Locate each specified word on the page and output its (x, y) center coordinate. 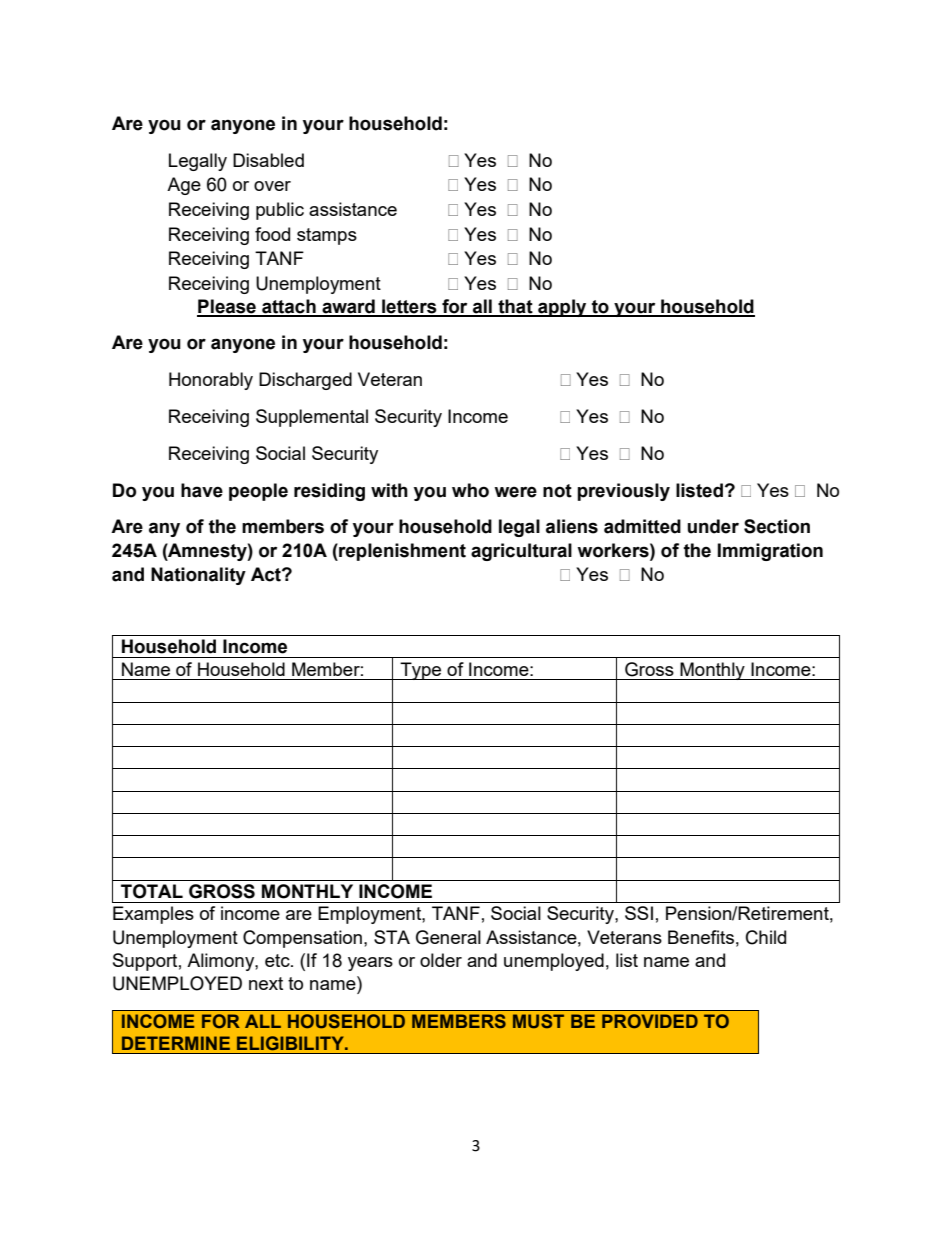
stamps (327, 236)
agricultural (521, 552)
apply (562, 308)
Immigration (770, 552)
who (470, 490)
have (202, 490)
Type (421, 671)
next (266, 983)
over (272, 186)
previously (623, 492)
